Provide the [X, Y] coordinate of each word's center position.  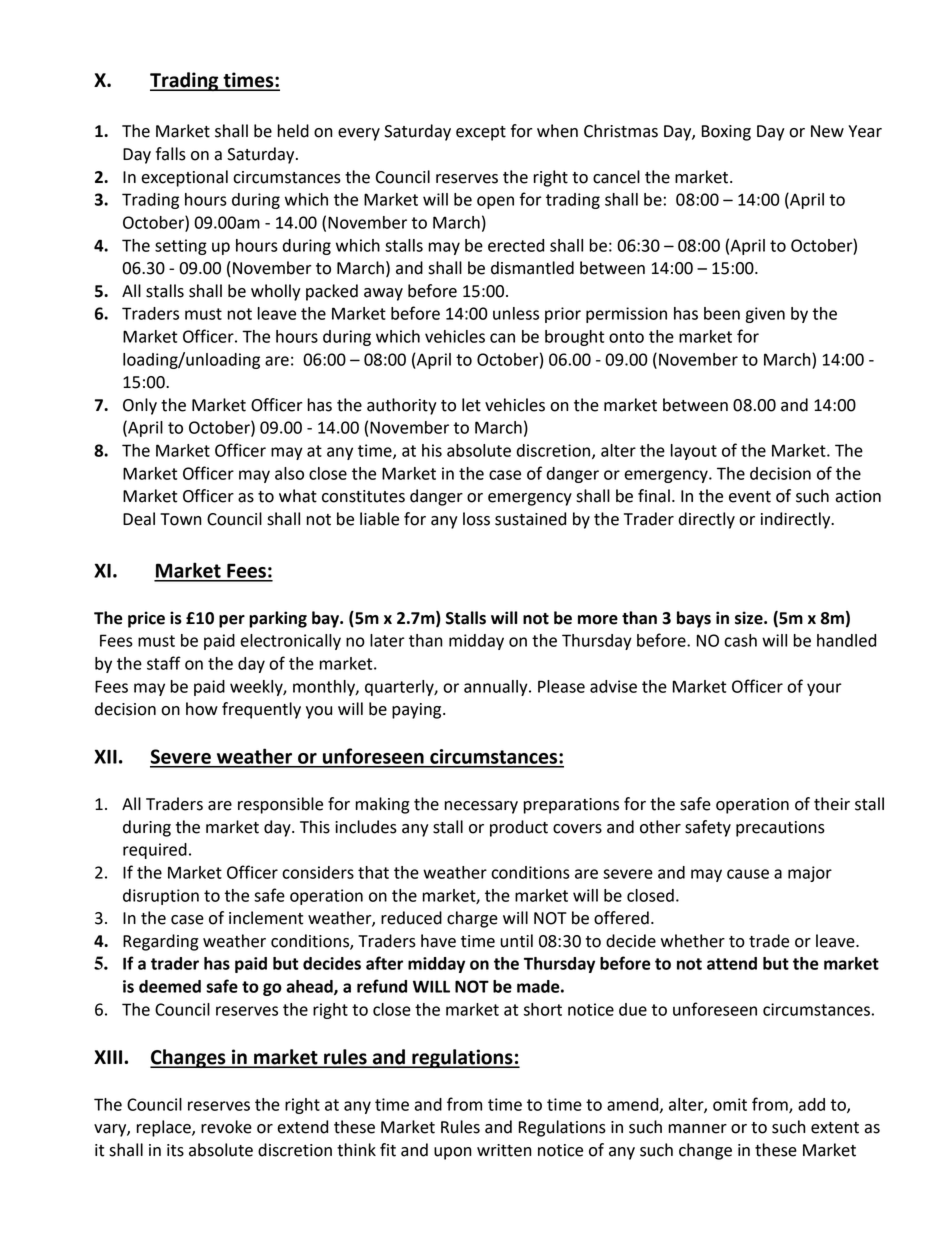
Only [140, 406]
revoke [226, 1127]
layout [694, 452]
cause [748, 874]
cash [740, 640]
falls [171, 154]
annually [497, 688]
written [504, 1150]
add [811, 1104]
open [495, 202]
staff [164, 663]
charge [472, 919]
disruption [161, 897]
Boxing [726, 133]
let [471, 405]
